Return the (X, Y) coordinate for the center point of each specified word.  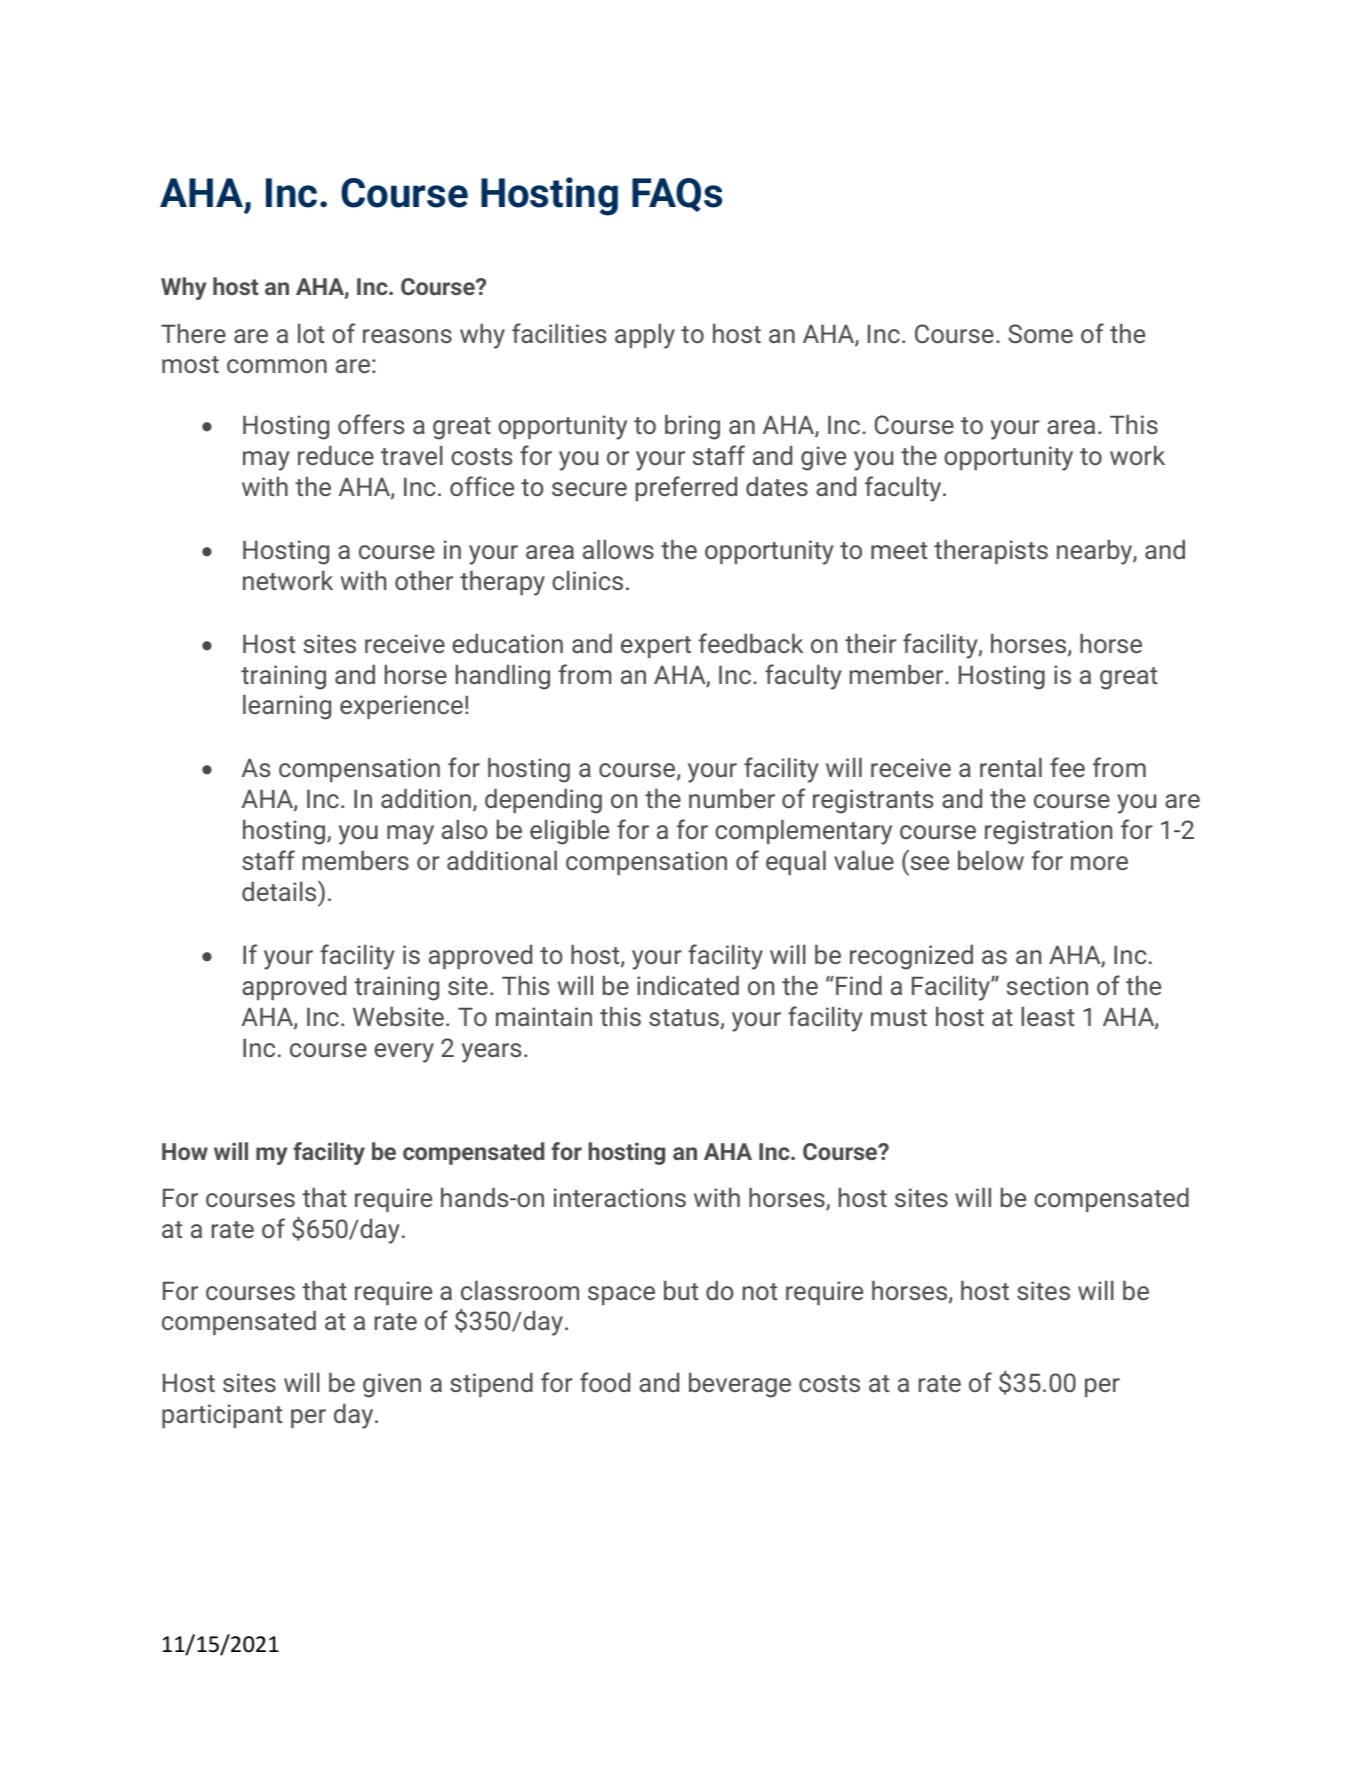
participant (222, 1416)
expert (656, 647)
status (685, 1019)
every (404, 1053)
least (1047, 1016)
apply (645, 336)
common (277, 366)
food (605, 1382)
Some (1040, 333)
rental (1011, 767)
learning (287, 707)
